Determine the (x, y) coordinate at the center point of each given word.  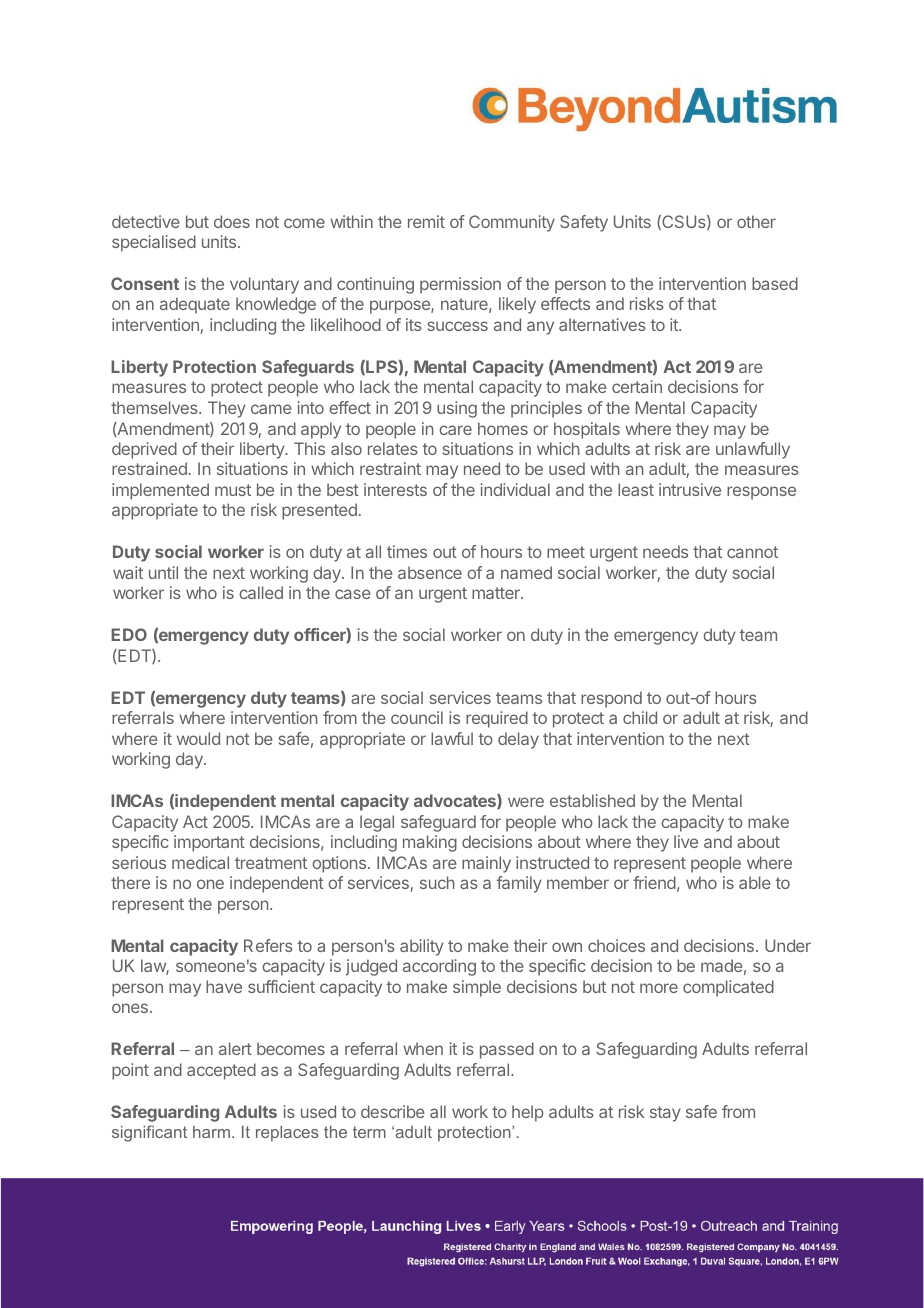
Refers (268, 945)
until (163, 572)
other (756, 221)
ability (422, 947)
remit (426, 221)
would (198, 738)
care (455, 430)
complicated (728, 988)
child (640, 717)
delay (518, 740)
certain (637, 386)
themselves (155, 407)
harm (211, 1132)
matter (497, 593)
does (232, 221)
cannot (752, 552)
